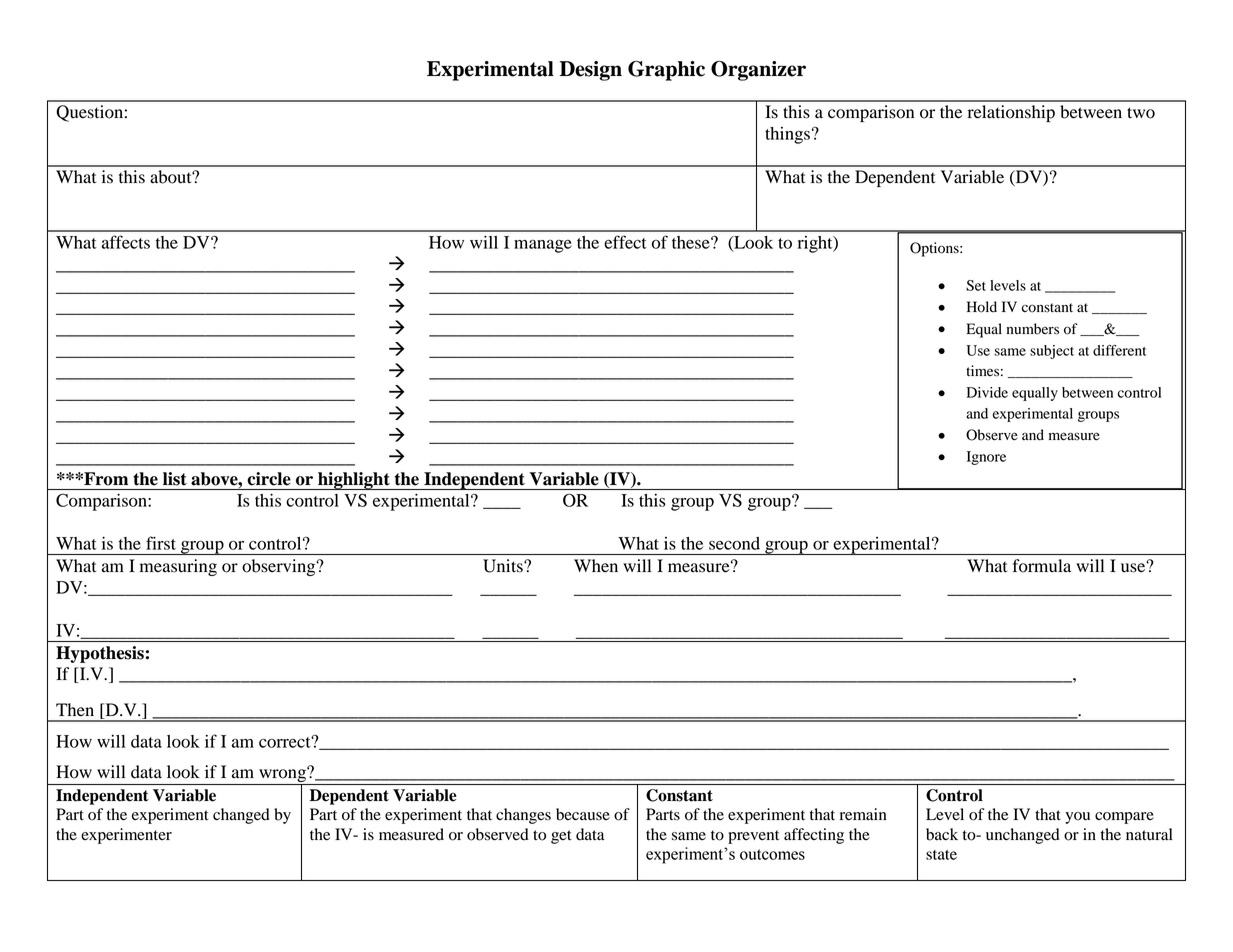 This screenshot has height=952, width=1233. Describe the element at coordinates (625, 242) in the screenshot. I see `effect` at that location.
